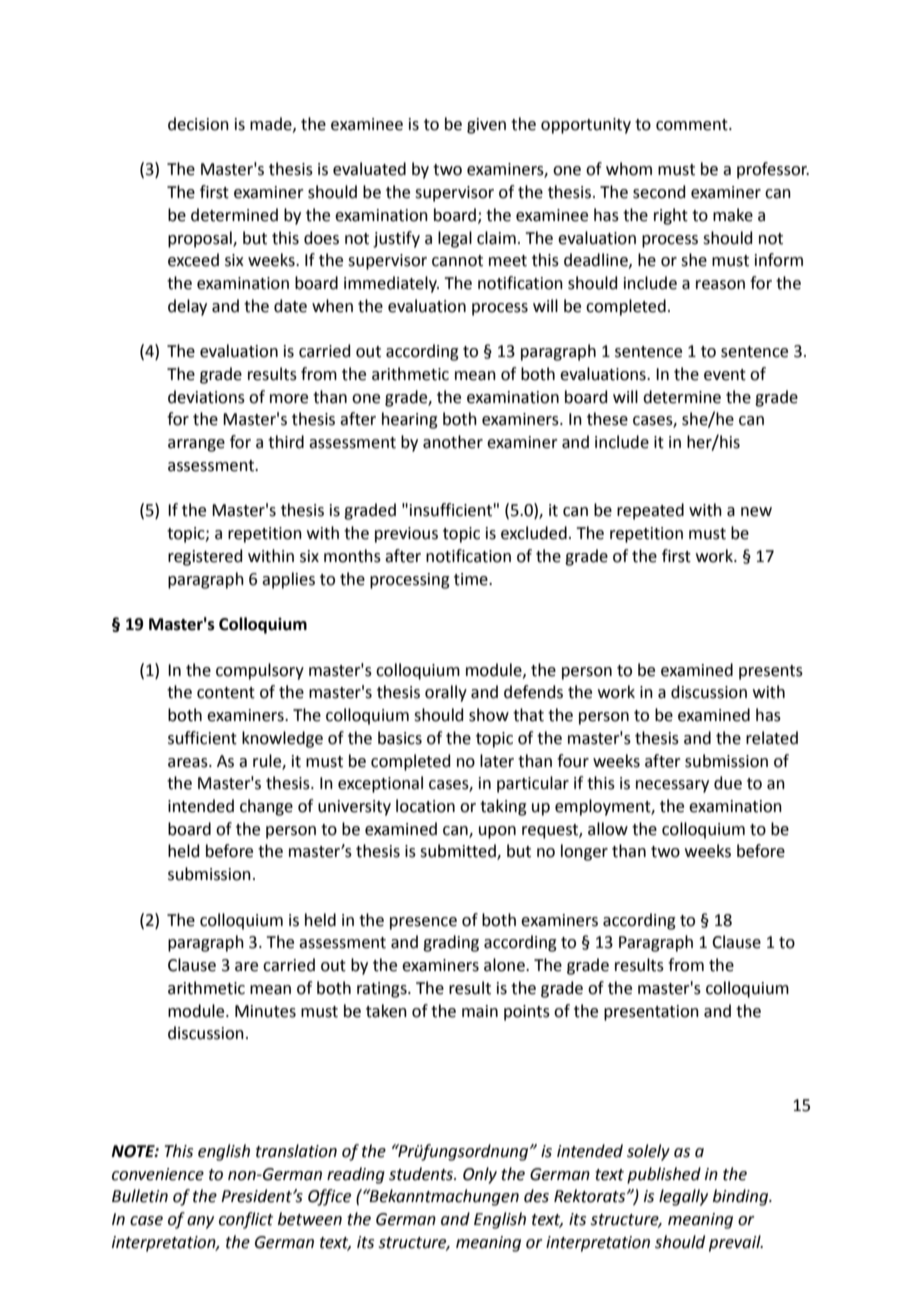 This screenshot has height=1307, width=924. What do you see at coordinates (693, 125) in the screenshot?
I see `comment` at bounding box center [693, 125].
